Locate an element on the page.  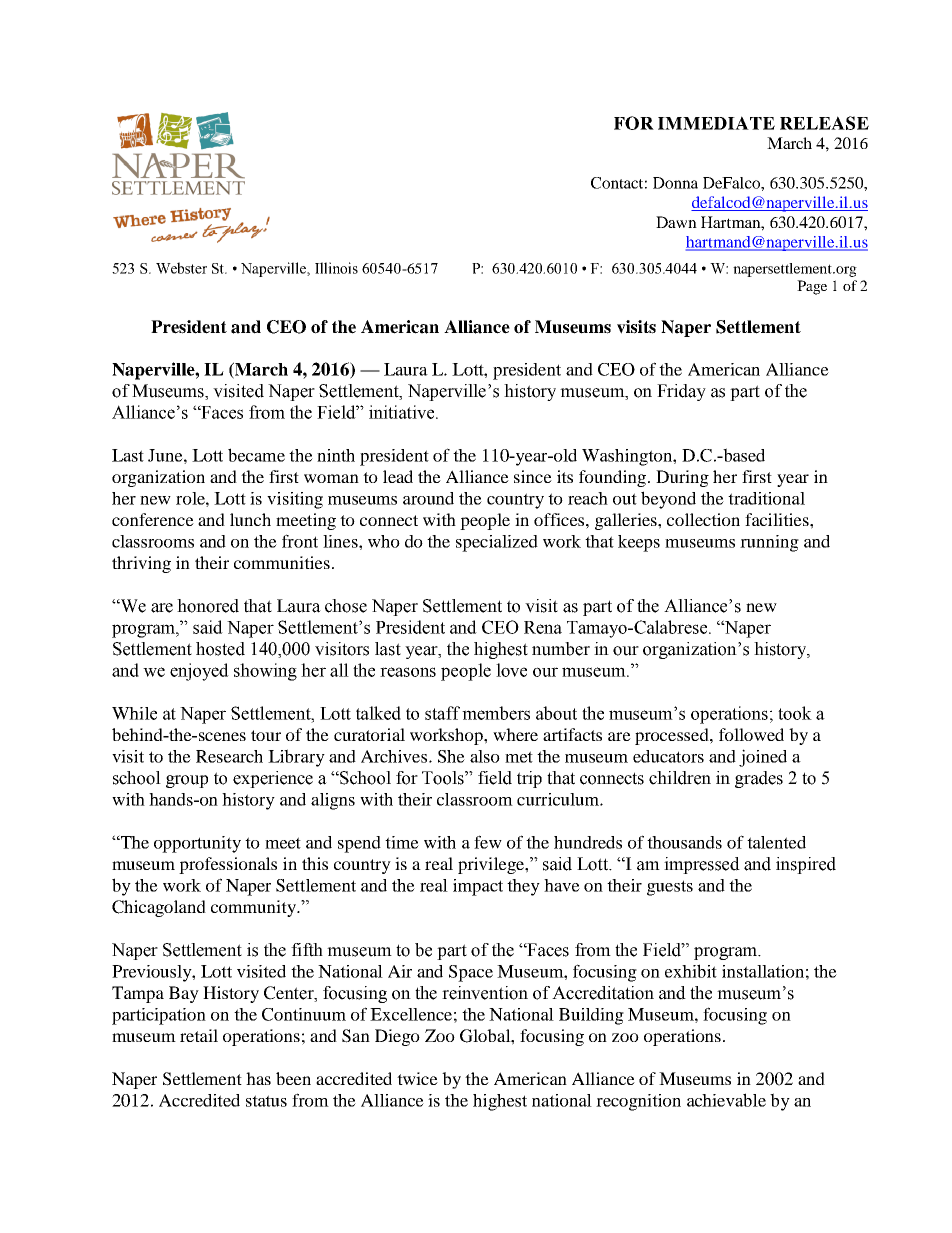
became is located at coordinates (256, 455).
